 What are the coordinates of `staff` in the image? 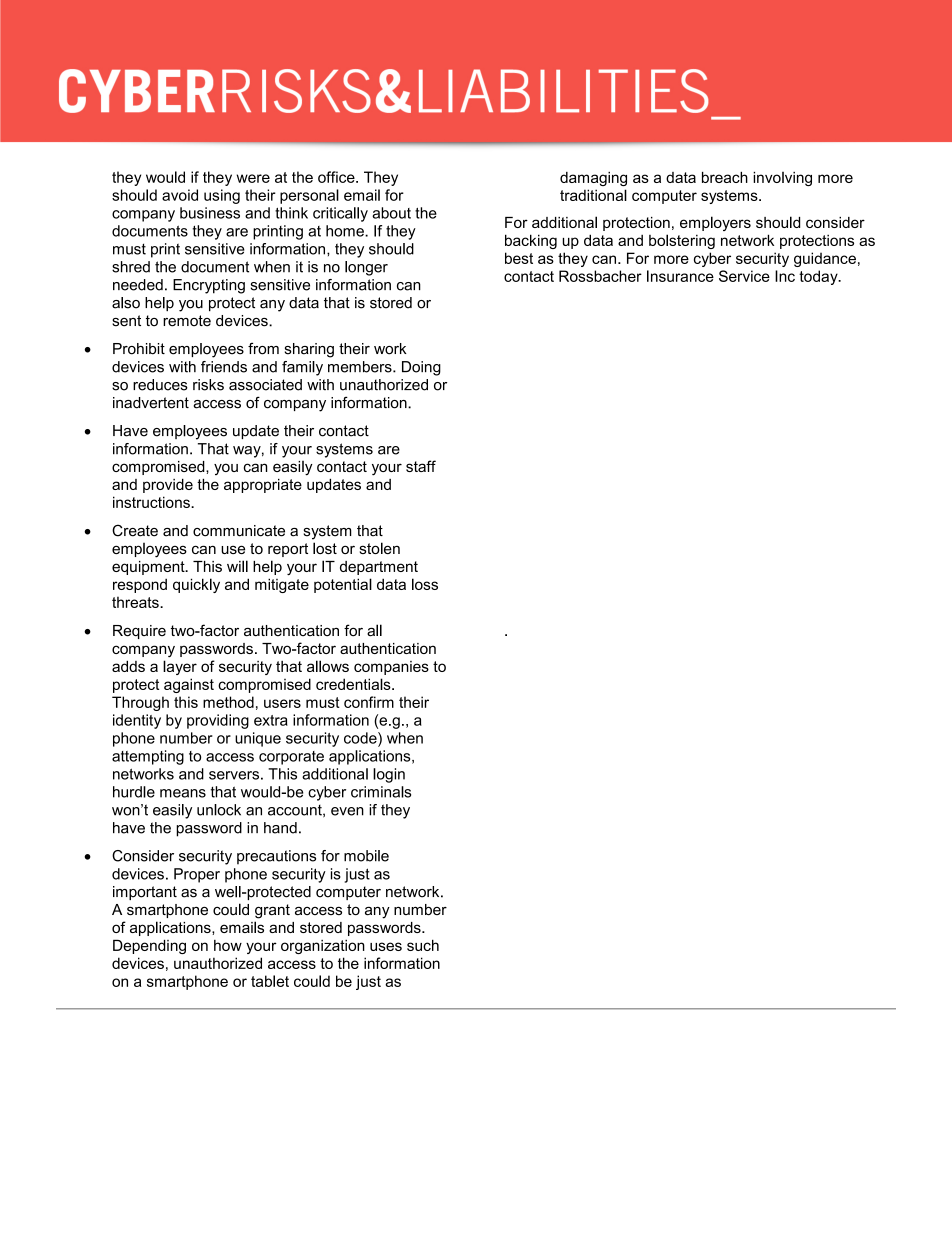 It's located at (421, 466).
